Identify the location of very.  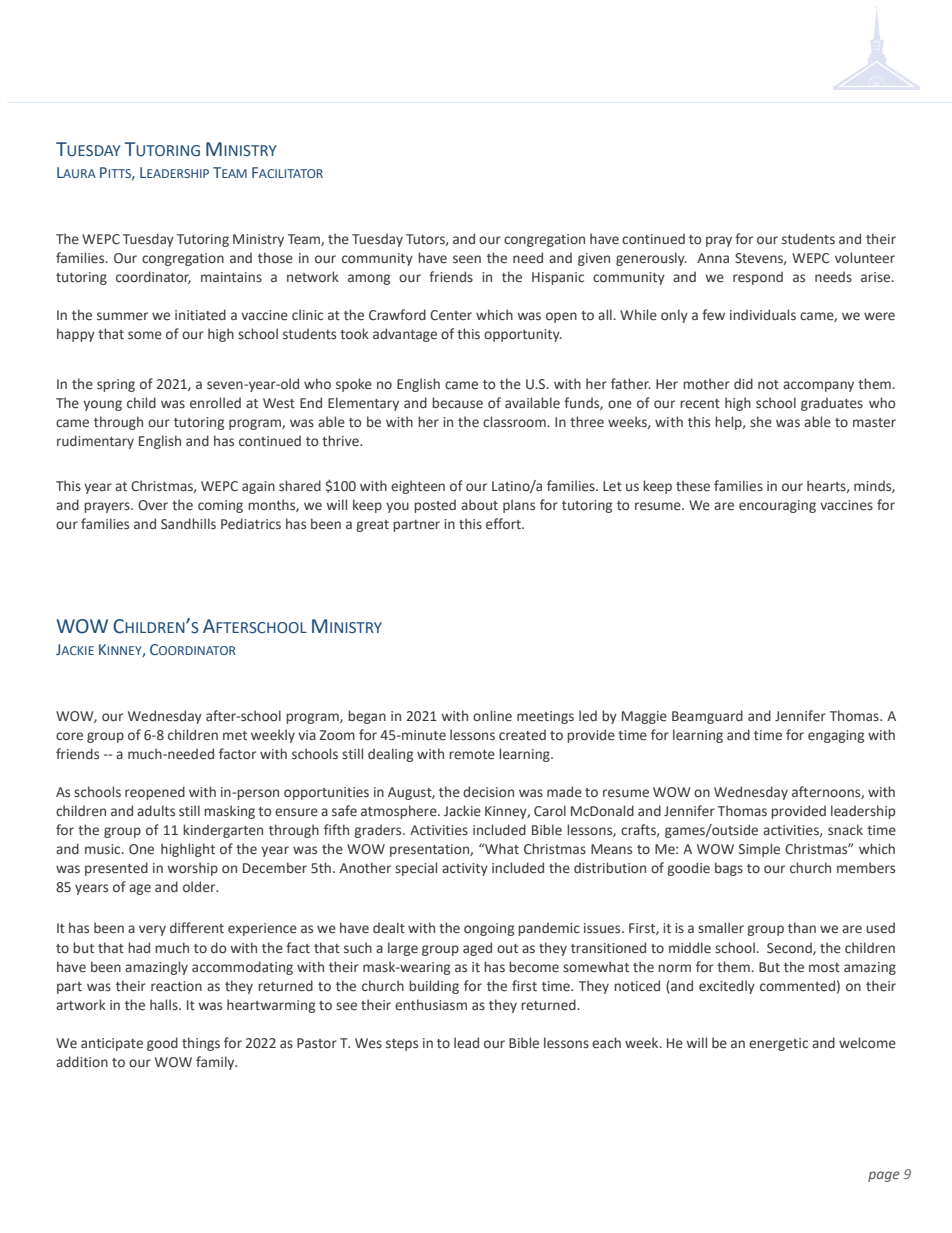
(152, 930).
